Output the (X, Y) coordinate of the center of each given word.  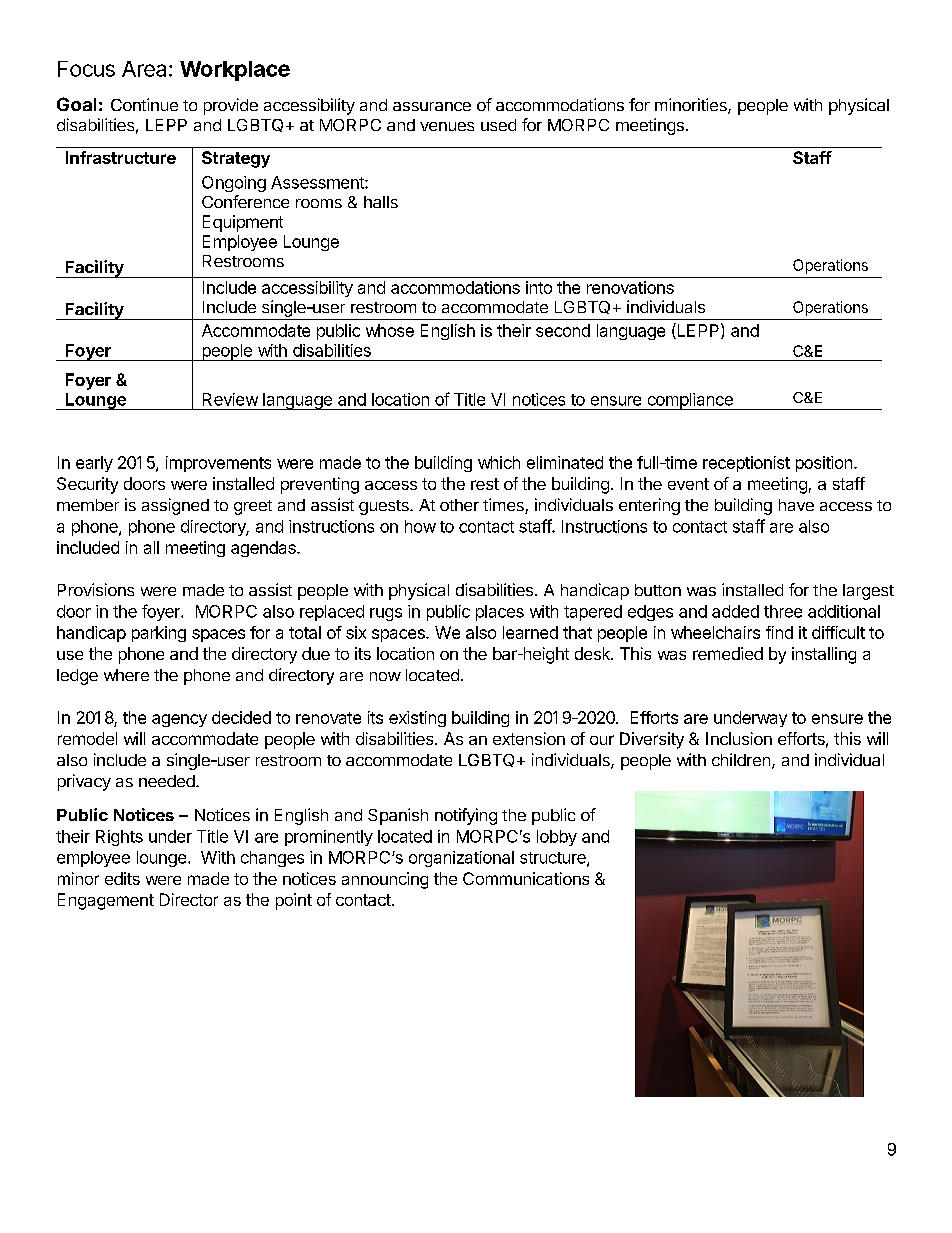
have (796, 505)
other (459, 505)
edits (122, 878)
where (126, 675)
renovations (630, 287)
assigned (175, 506)
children (741, 759)
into (539, 287)
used (498, 125)
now (385, 676)
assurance (432, 106)
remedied (728, 653)
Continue (144, 104)
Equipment (243, 223)
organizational (461, 859)
